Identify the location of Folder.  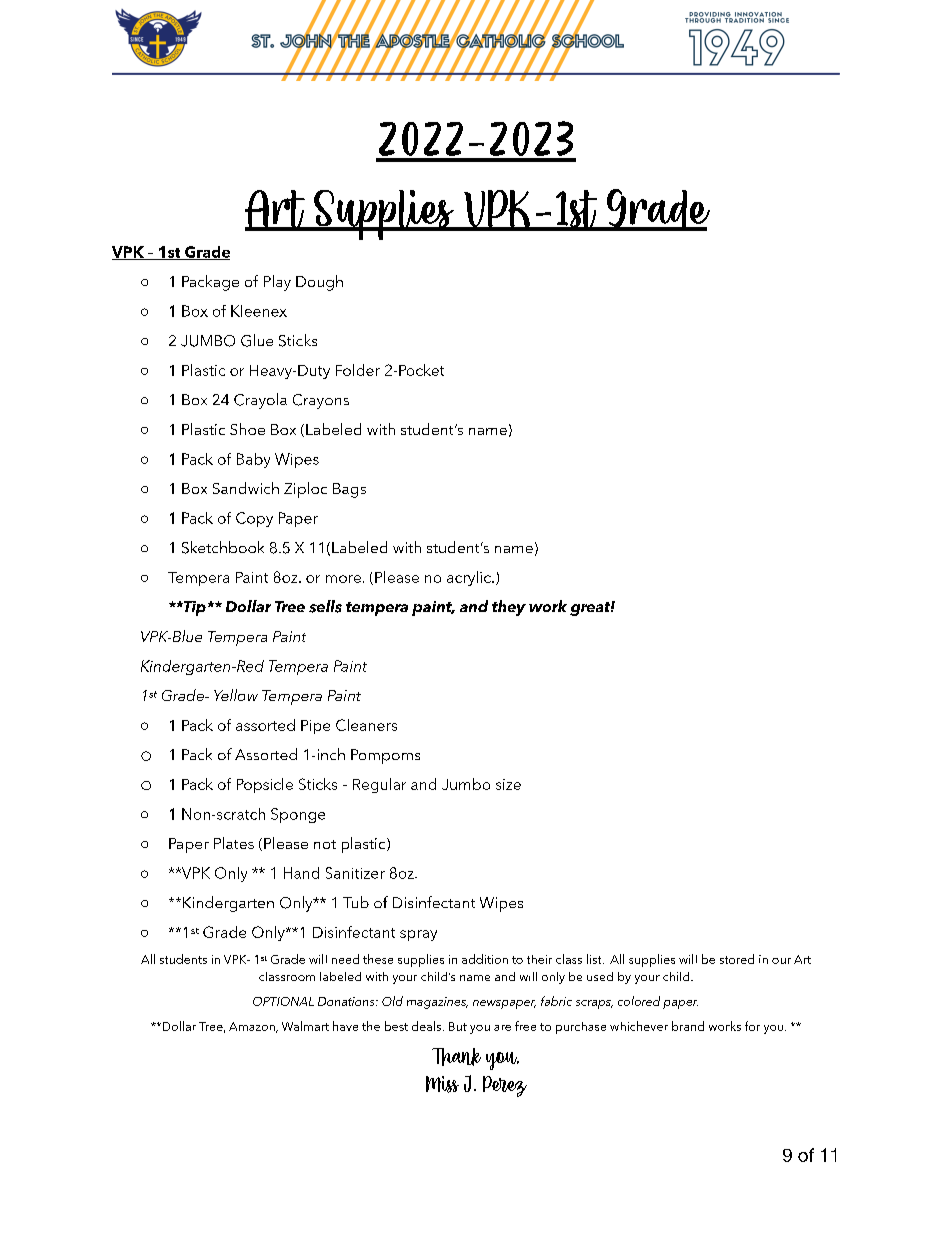
(358, 370).
